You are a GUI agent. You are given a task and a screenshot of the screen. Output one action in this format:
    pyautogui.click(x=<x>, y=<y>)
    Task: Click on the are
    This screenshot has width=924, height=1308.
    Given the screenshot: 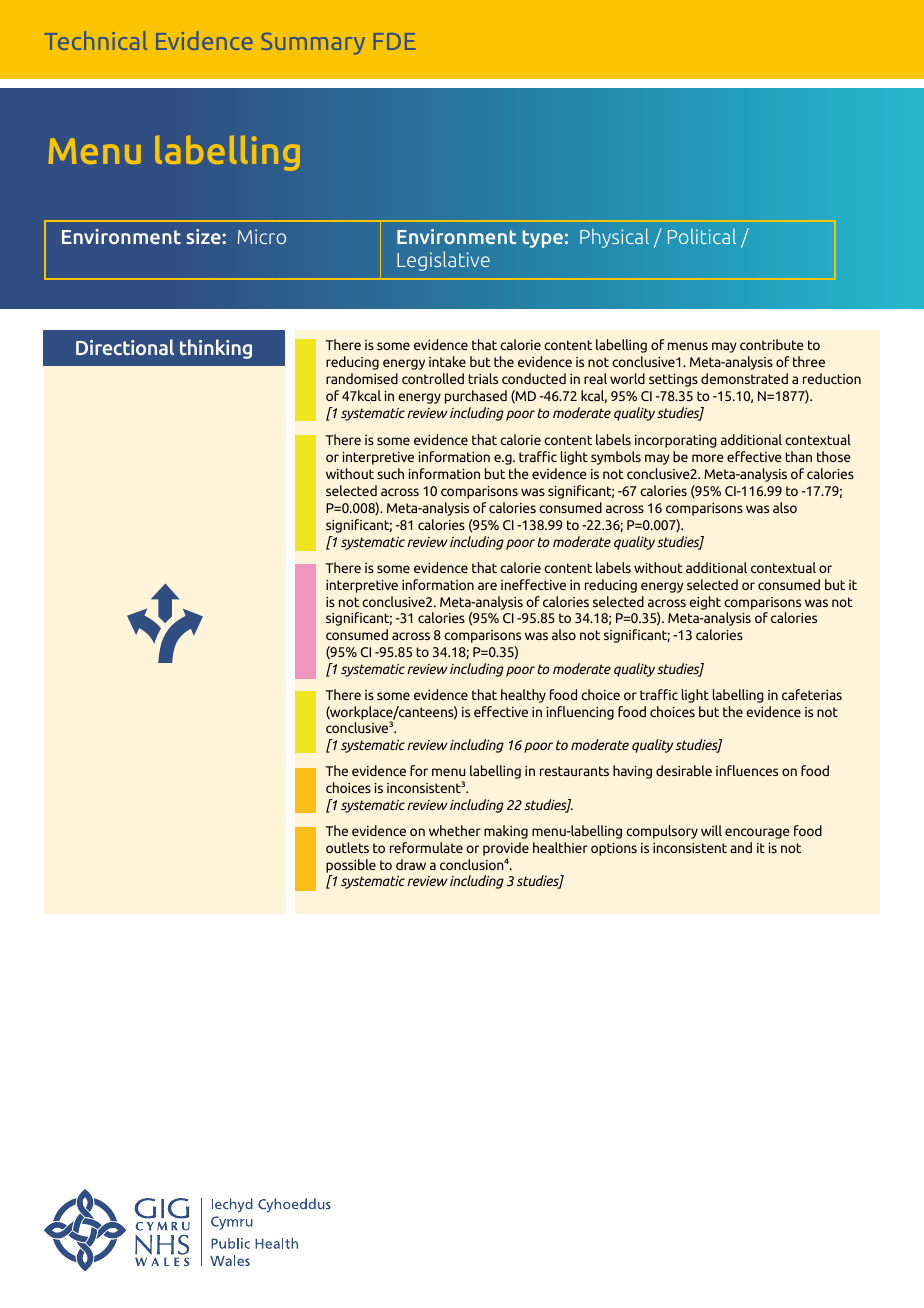 What is the action you would take?
    pyautogui.click(x=487, y=586)
